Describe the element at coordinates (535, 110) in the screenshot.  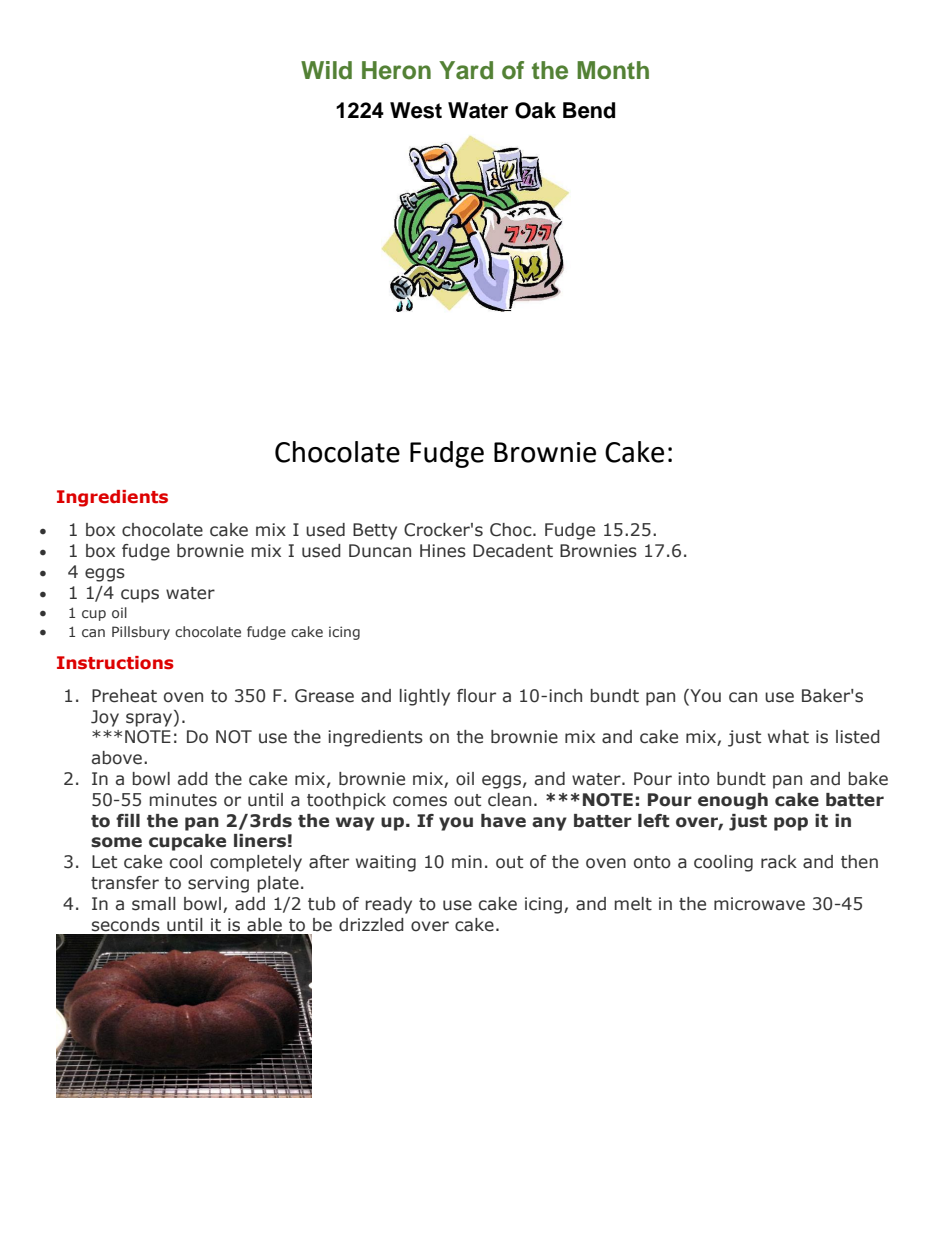
I see `Oak` at that location.
